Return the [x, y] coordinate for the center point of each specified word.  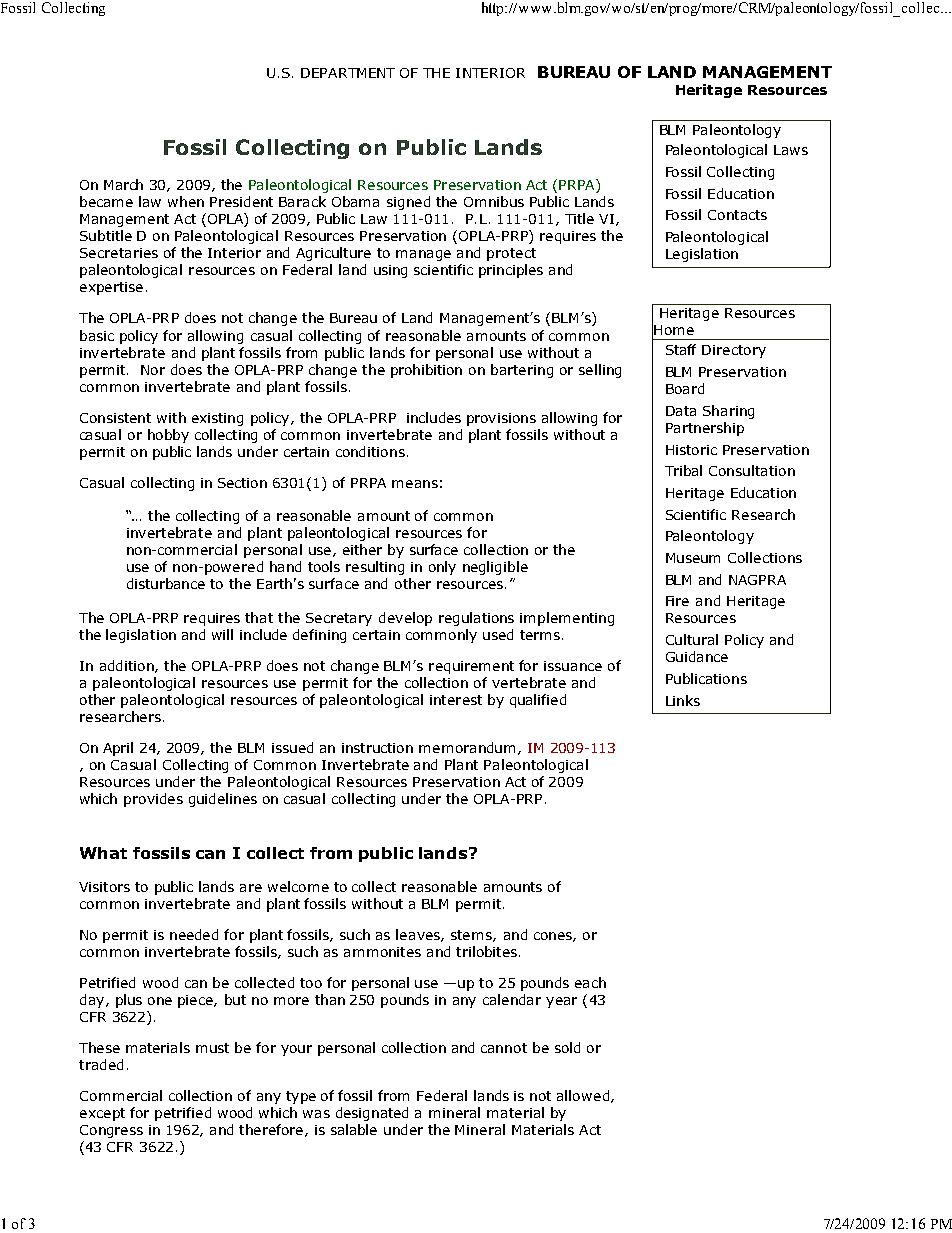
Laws [791, 150]
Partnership [705, 429]
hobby [168, 436]
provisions [501, 419]
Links [683, 700]
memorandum [467, 747]
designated [372, 1114]
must [212, 1048]
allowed [584, 1096]
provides [153, 800]
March [123, 184]
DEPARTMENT [348, 73]
